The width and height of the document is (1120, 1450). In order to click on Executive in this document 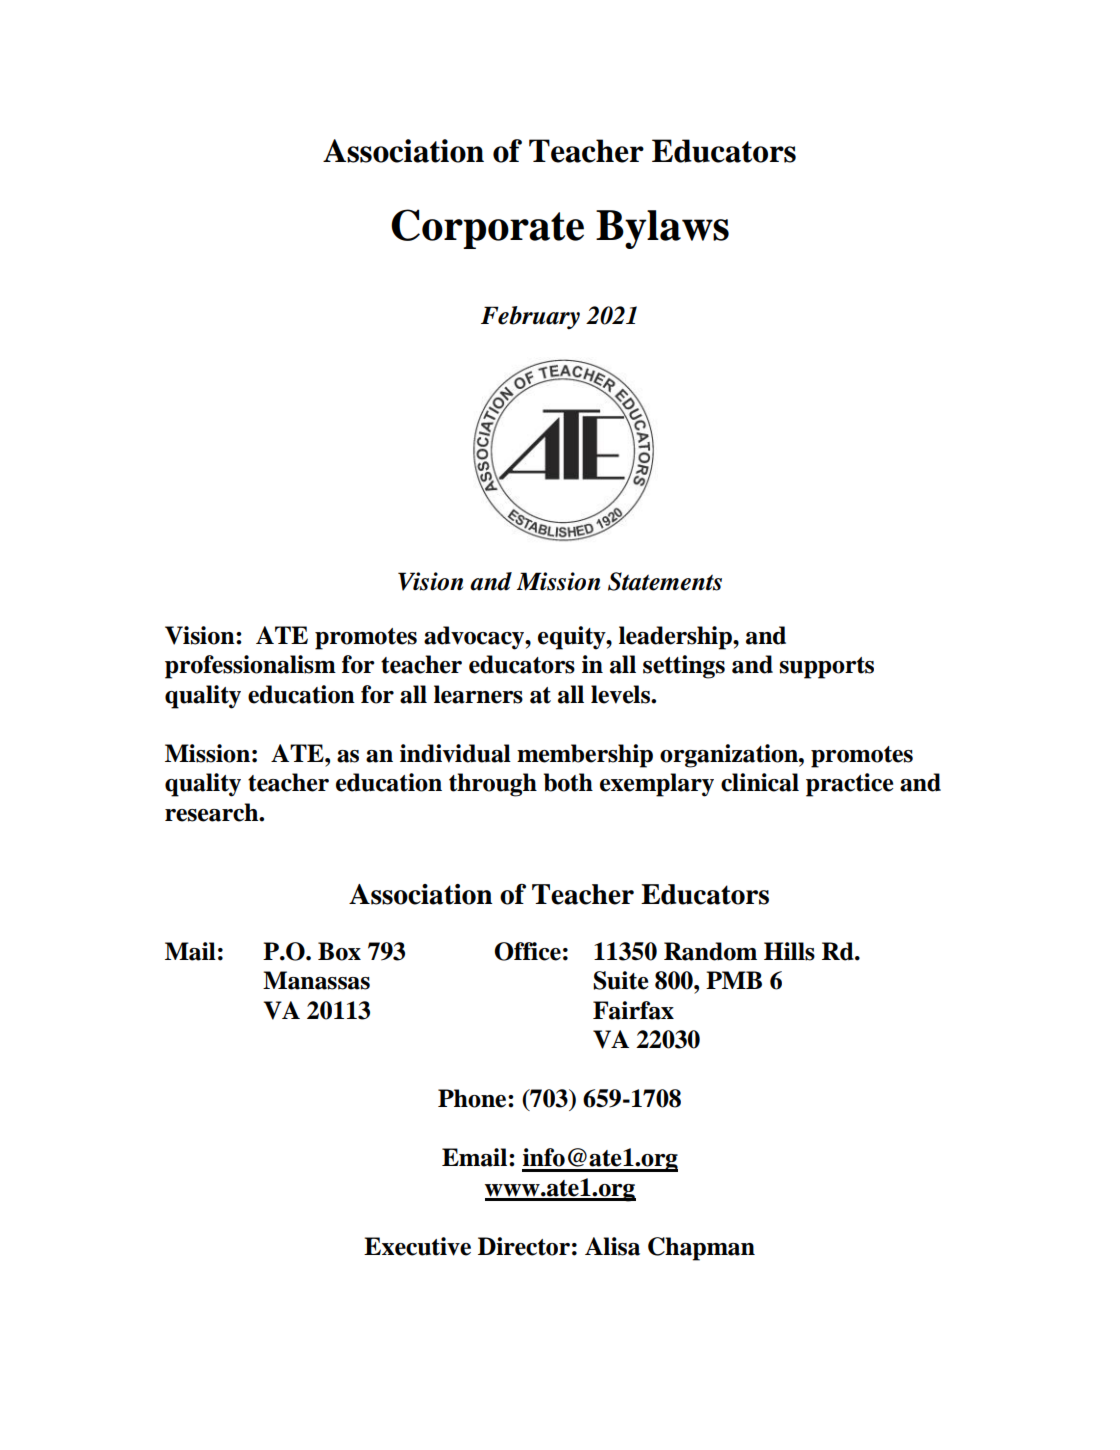, I will do `click(417, 1246)`.
